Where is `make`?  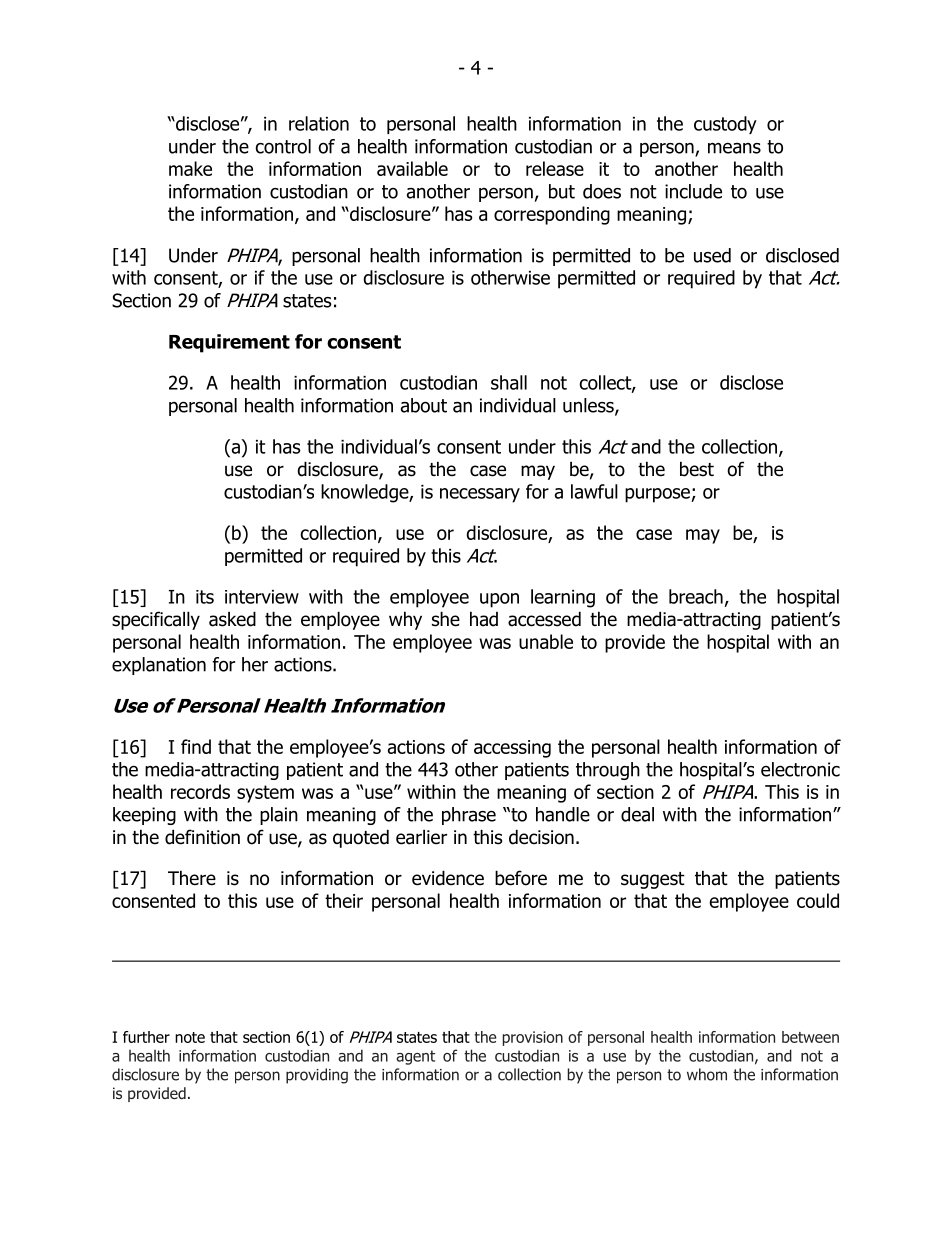 make is located at coordinates (190, 168).
